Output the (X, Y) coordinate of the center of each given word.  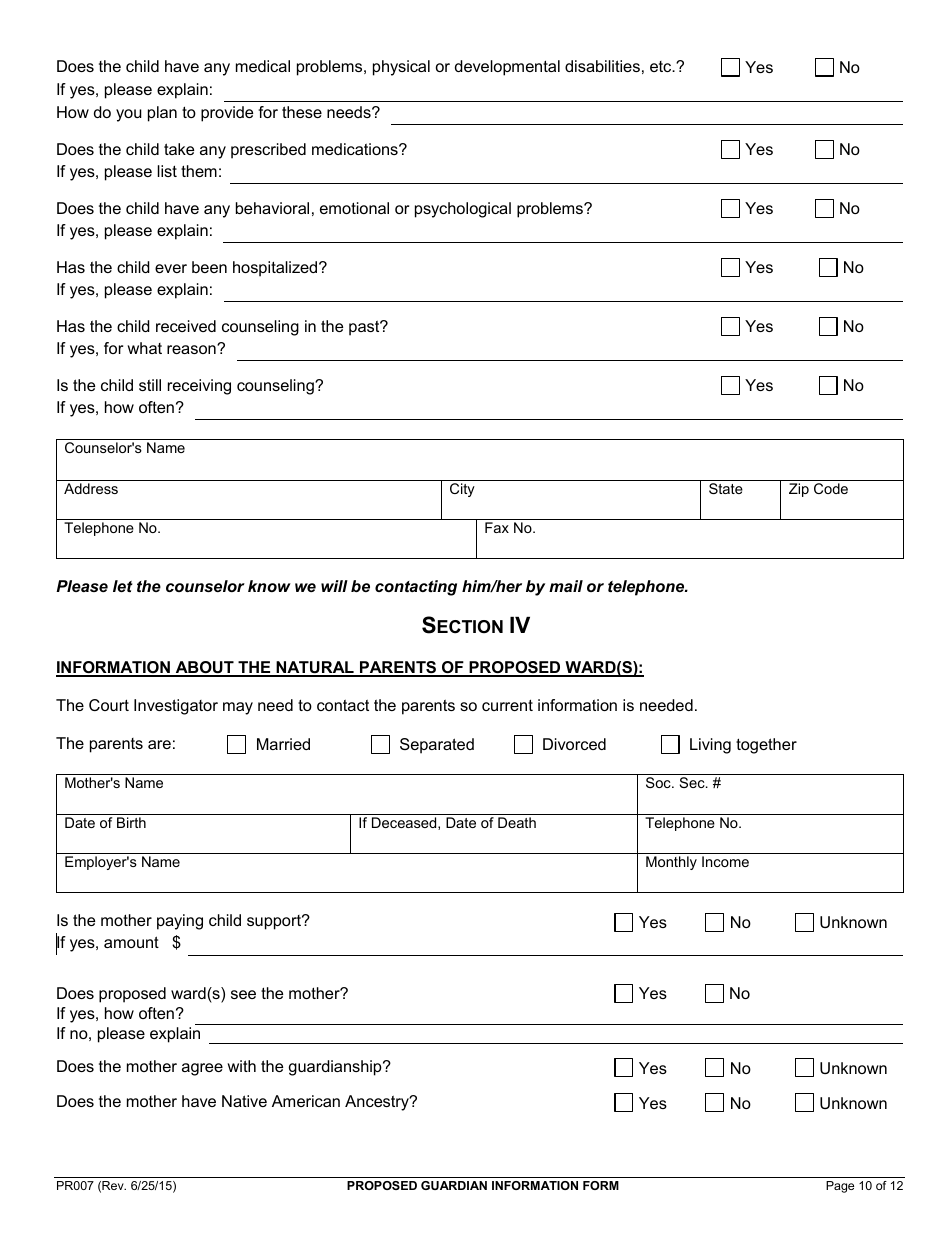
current (507, 705)
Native (244, 1101)
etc (662, 66)
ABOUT (204, 668)
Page (840, 1187)
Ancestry (378, 1103)
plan (162, 114)
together (766, 746)
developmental (507, 68)
